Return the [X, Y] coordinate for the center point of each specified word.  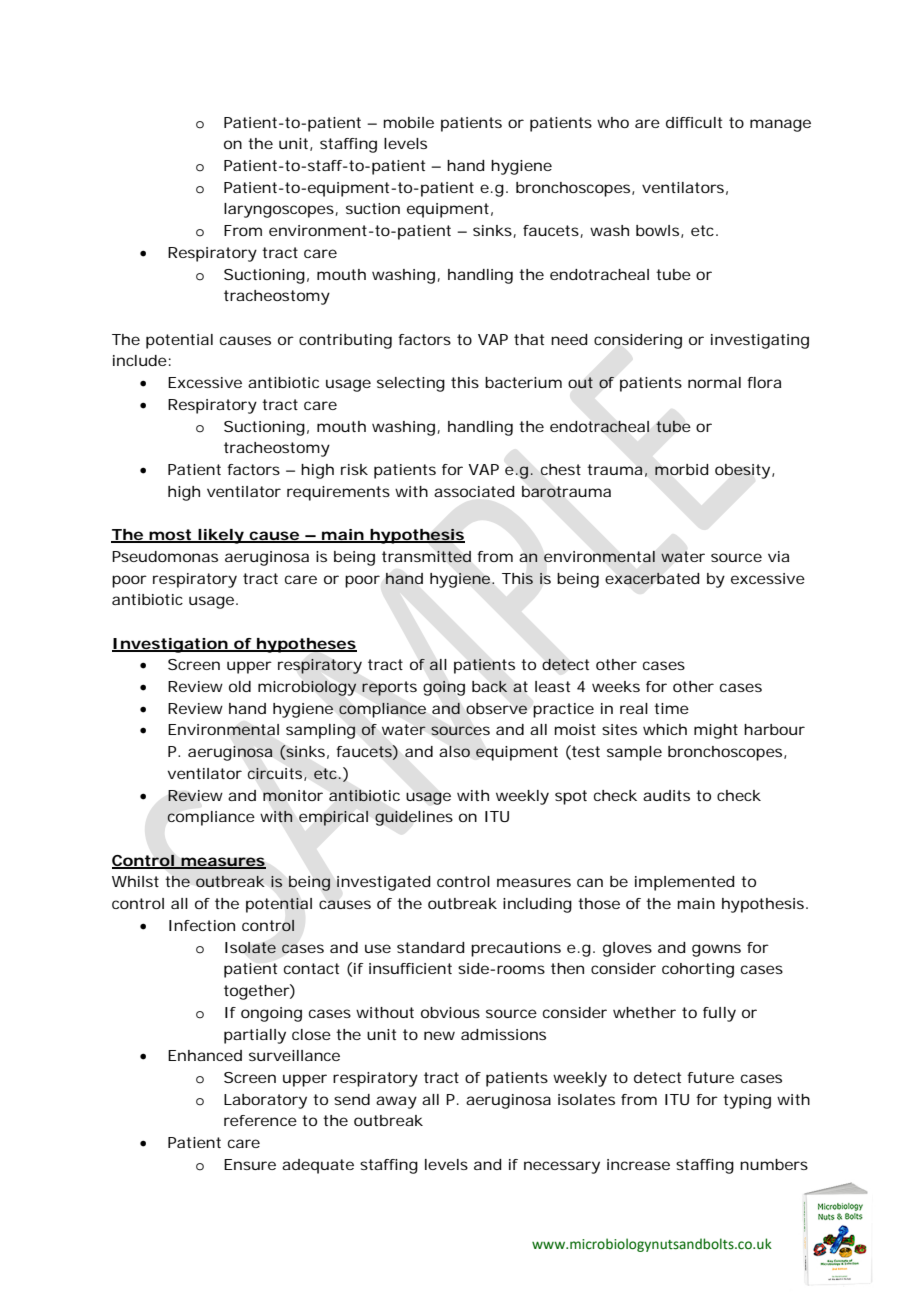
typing [747, 1101]
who [613, 122]
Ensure [250, 1164]
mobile [409, 122]
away [396, 1102]
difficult [694, 122]
